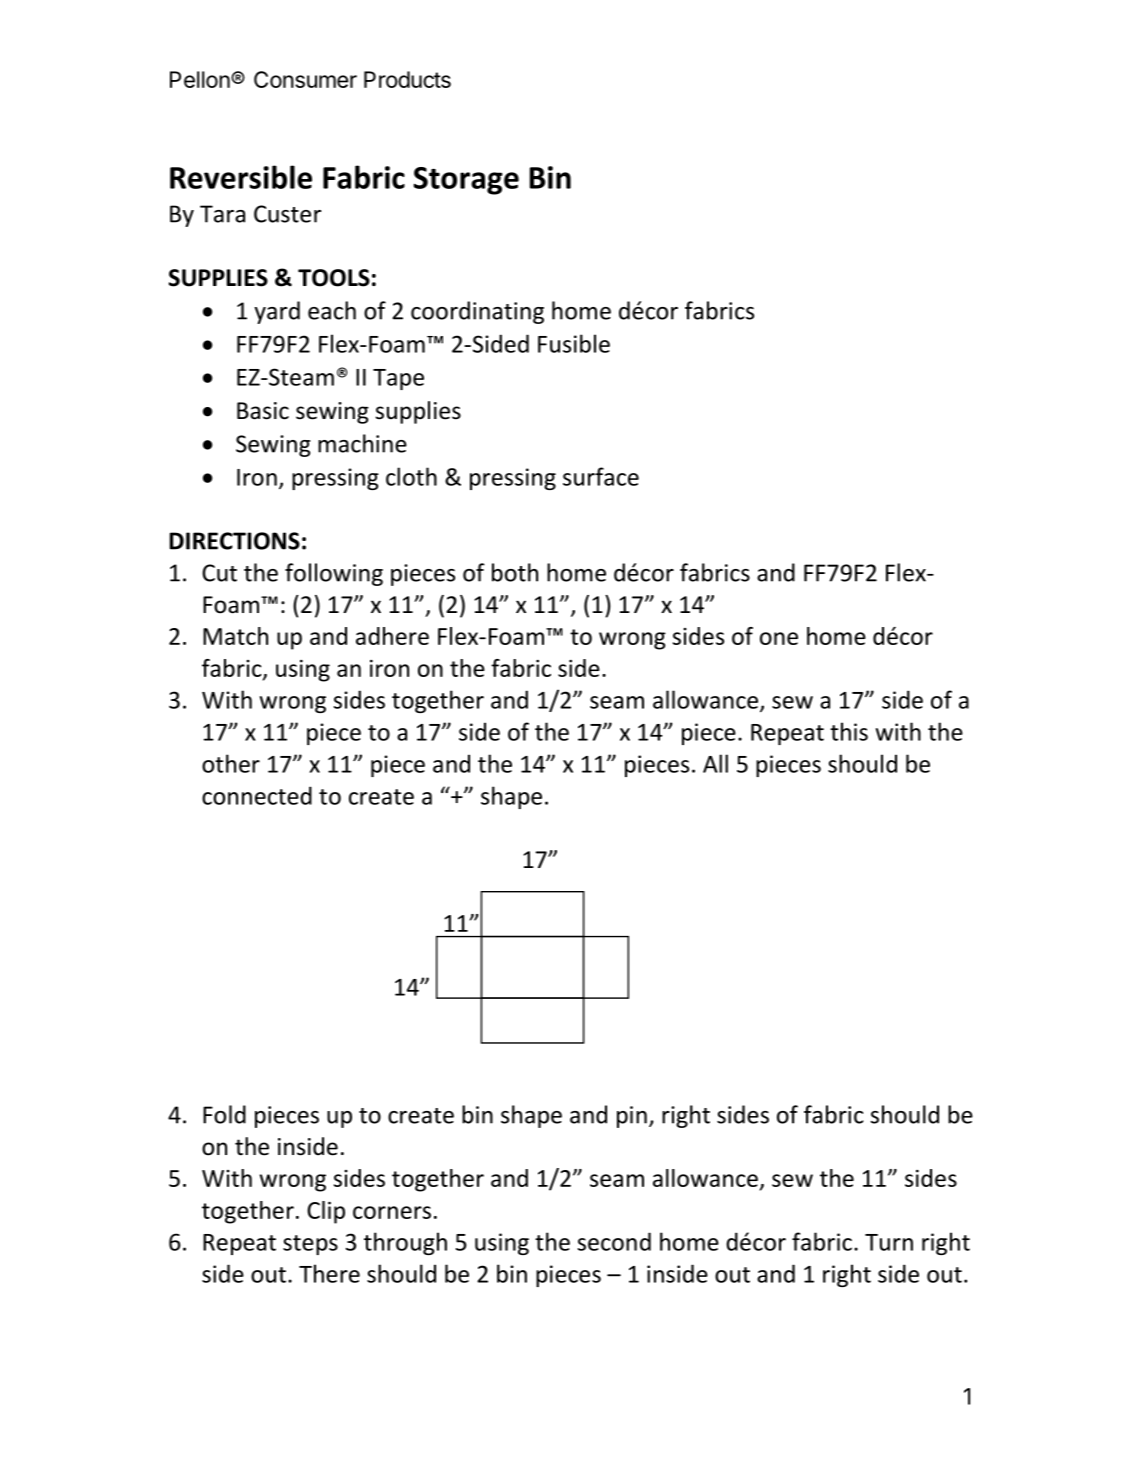  Describe the element at coordinates (779, 638) in the document. I see `one` at that location.
